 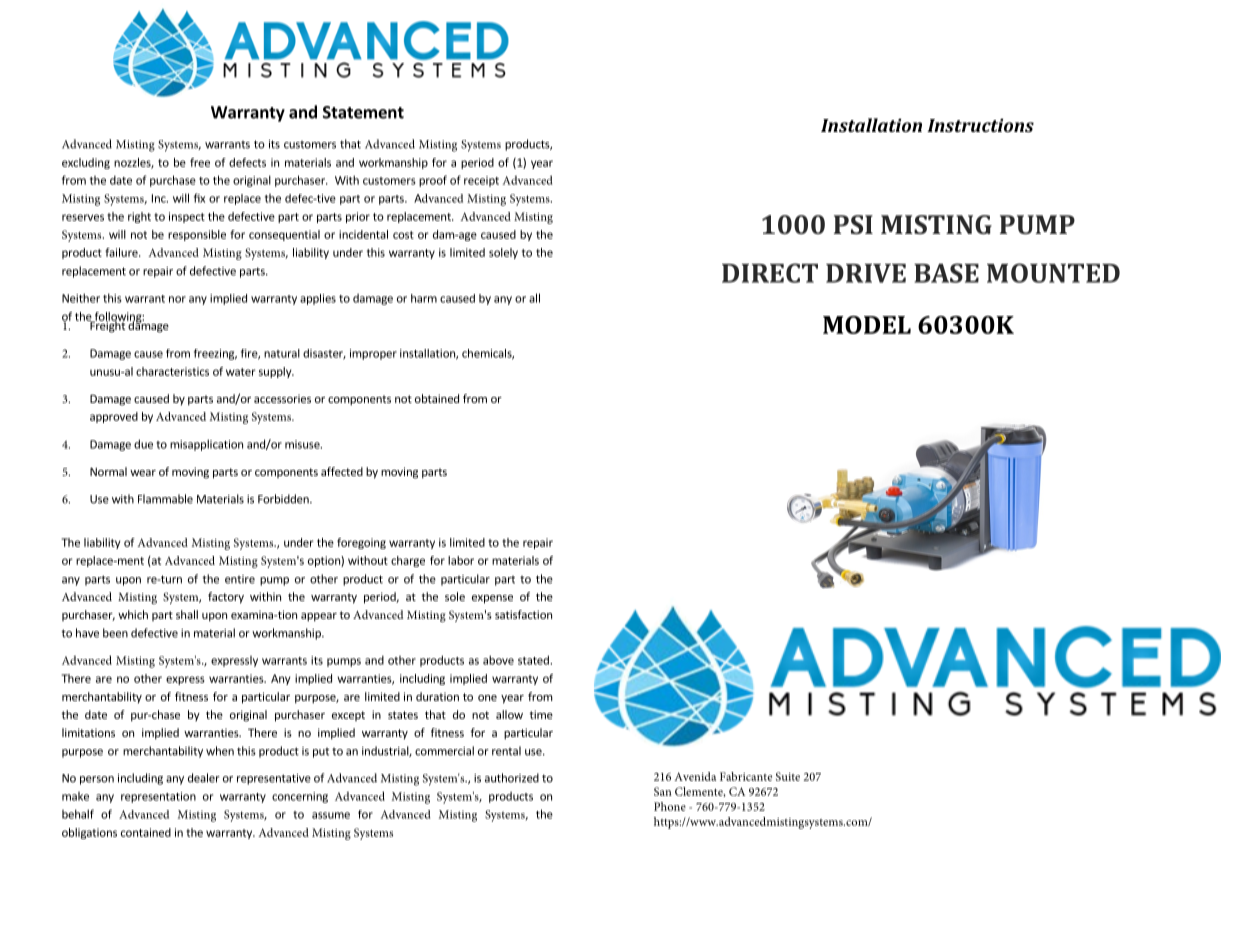 What do you see at coordinates (199, 198) in the screenshot?
I see `fix` at bounding box center [199, 198].
